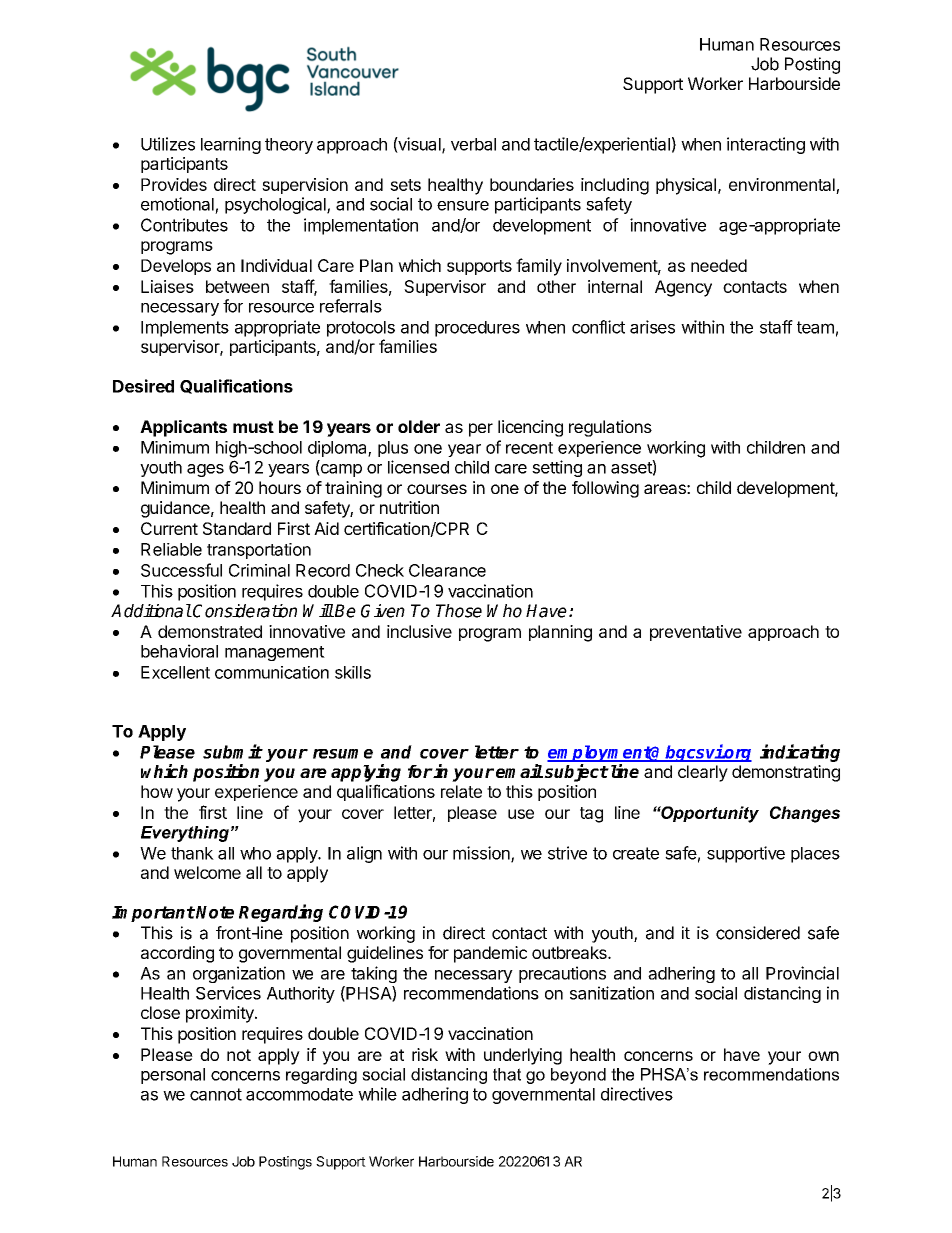  Describe the element at coordinates (805, 814) in the screenshot. I see `Changes` at that location.
